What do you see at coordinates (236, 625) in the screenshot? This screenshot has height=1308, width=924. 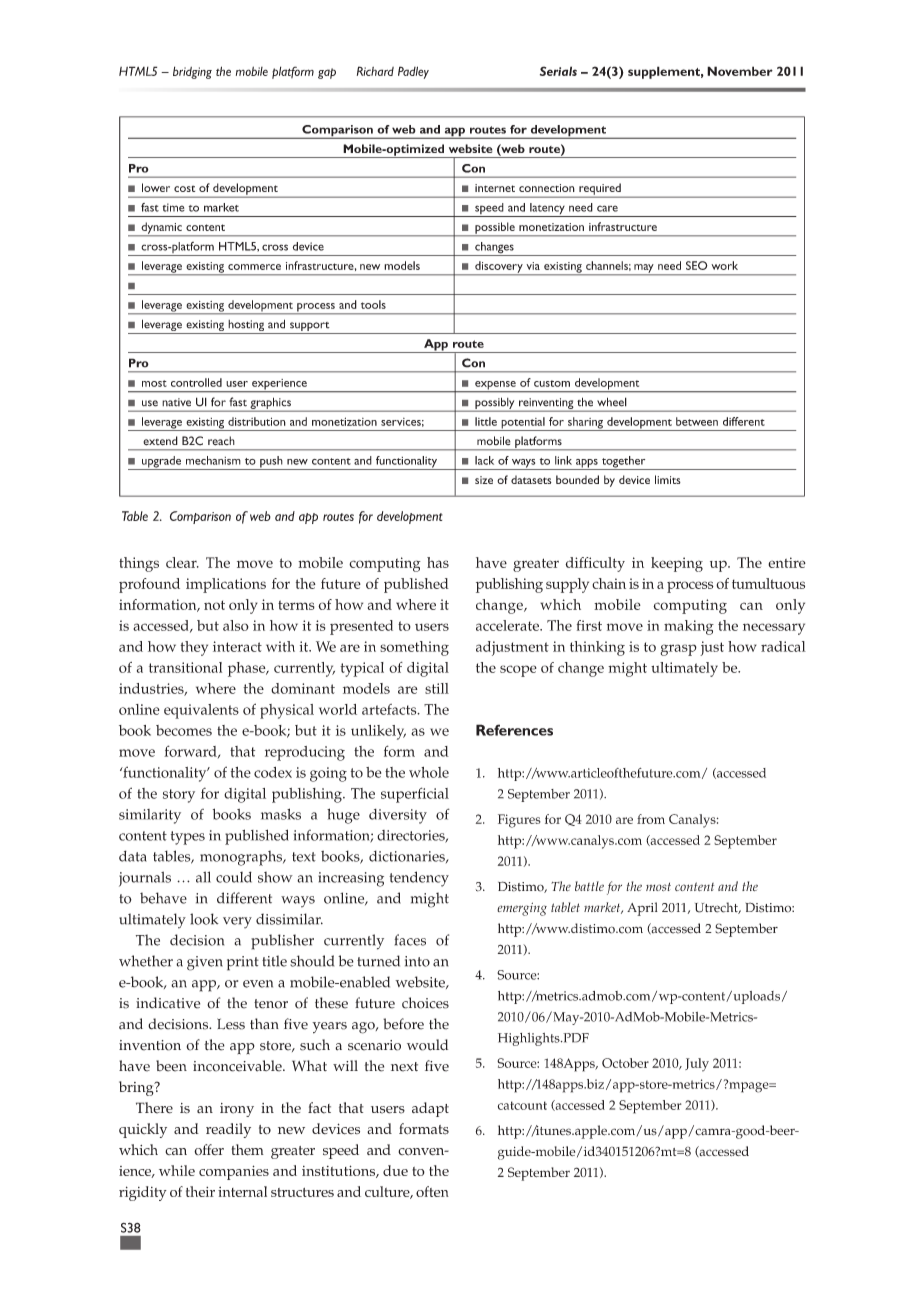 I see `also` at bounding box center [236, 625].
